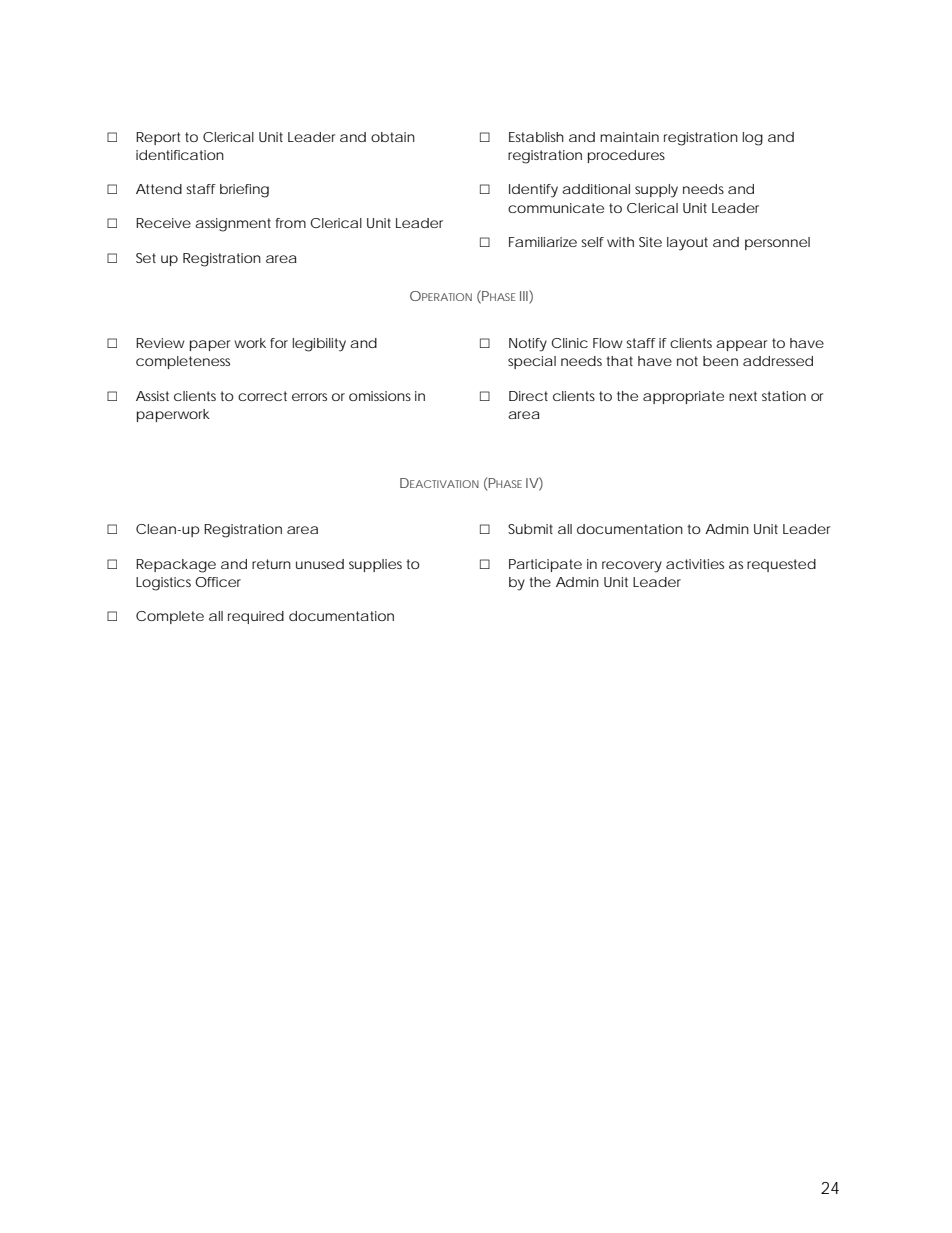  Describe the element at coordinates (528, 345) in the page. I see `Notify` at that location.
